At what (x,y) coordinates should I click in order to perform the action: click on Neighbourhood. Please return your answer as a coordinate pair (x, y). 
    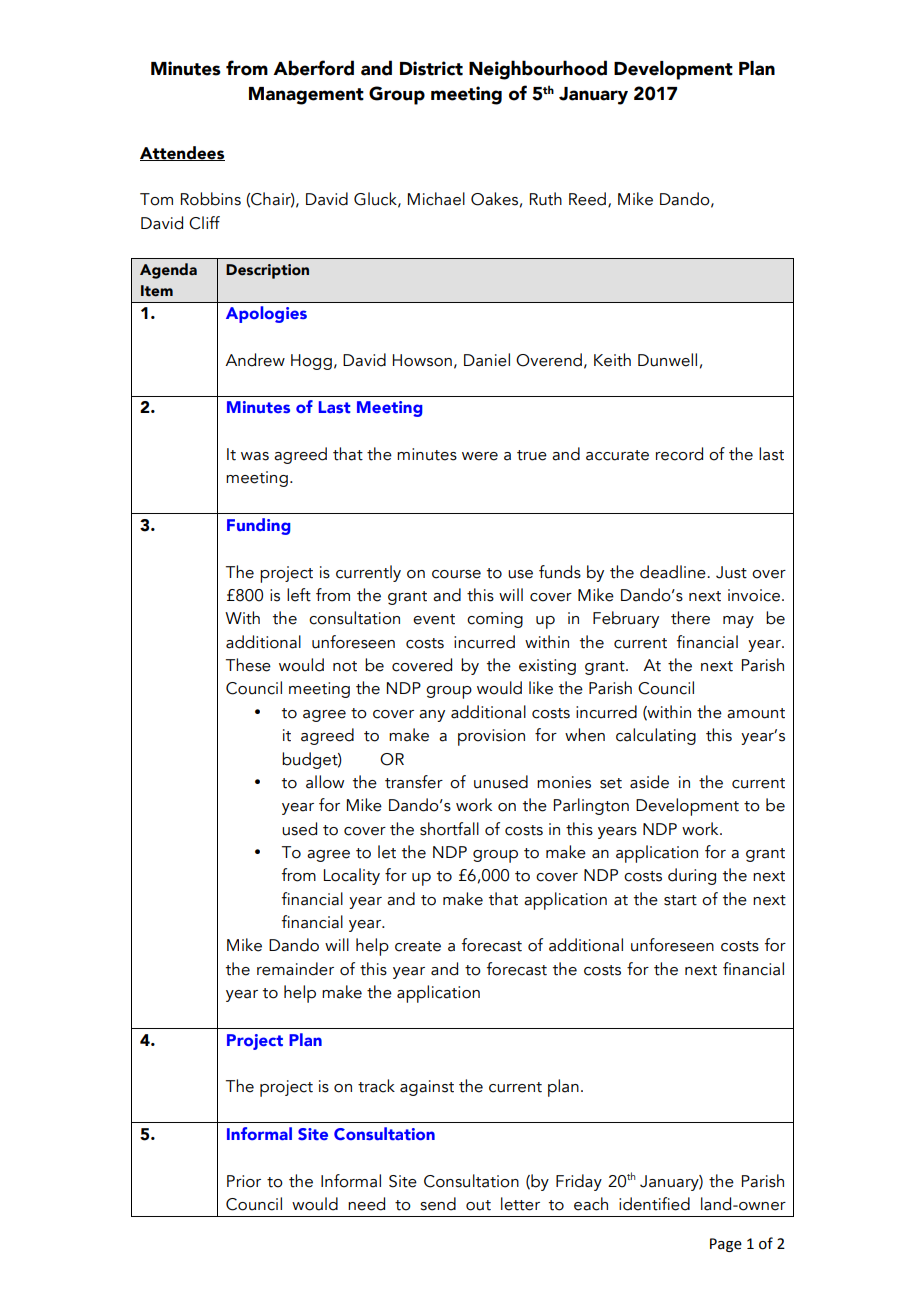
    Looking at the image, I should click on (538, 70).
